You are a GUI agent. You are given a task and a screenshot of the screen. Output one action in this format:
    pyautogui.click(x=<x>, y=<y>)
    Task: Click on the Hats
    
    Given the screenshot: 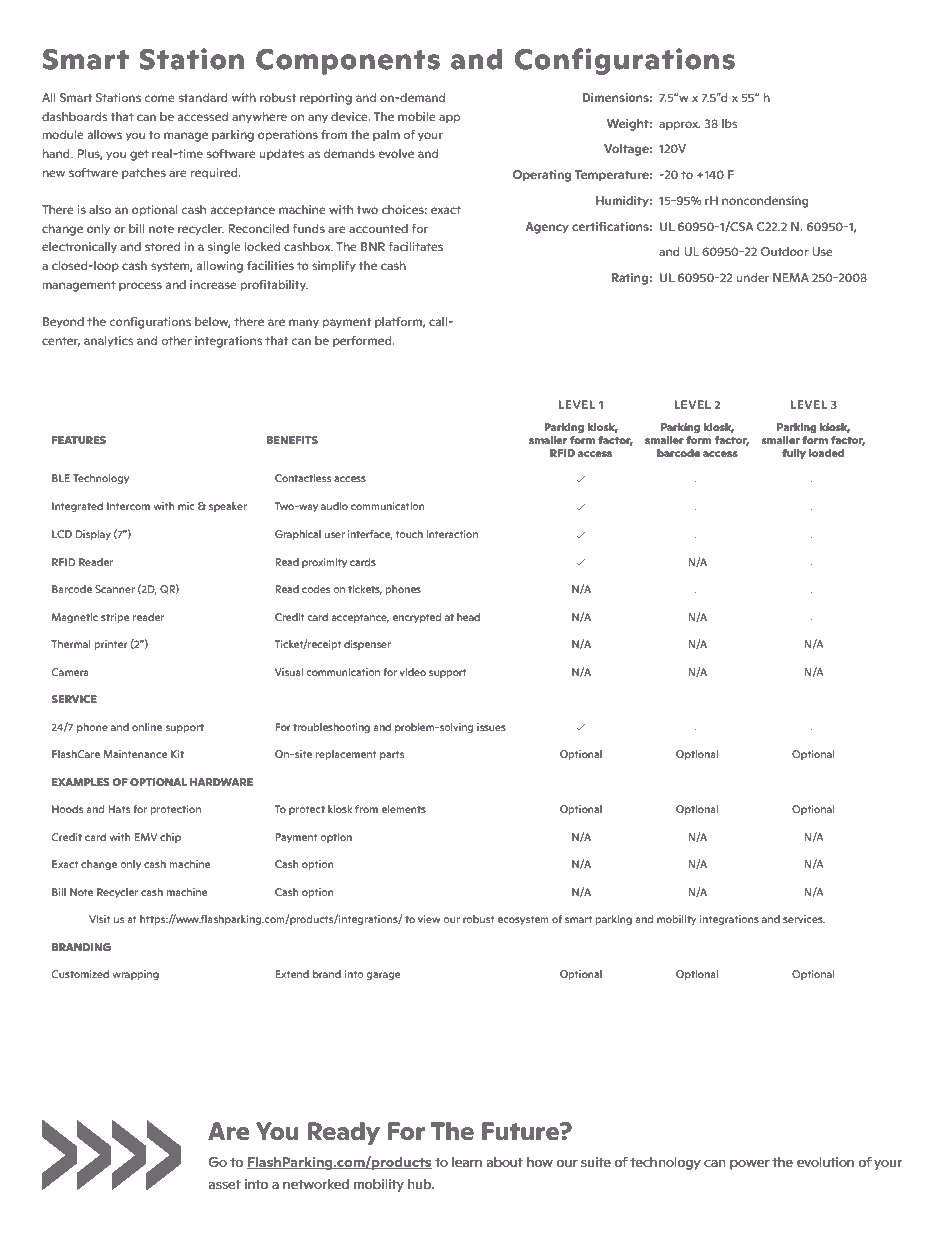 What is the action you would take?
    pyautogui.click(x=119, y=809)
